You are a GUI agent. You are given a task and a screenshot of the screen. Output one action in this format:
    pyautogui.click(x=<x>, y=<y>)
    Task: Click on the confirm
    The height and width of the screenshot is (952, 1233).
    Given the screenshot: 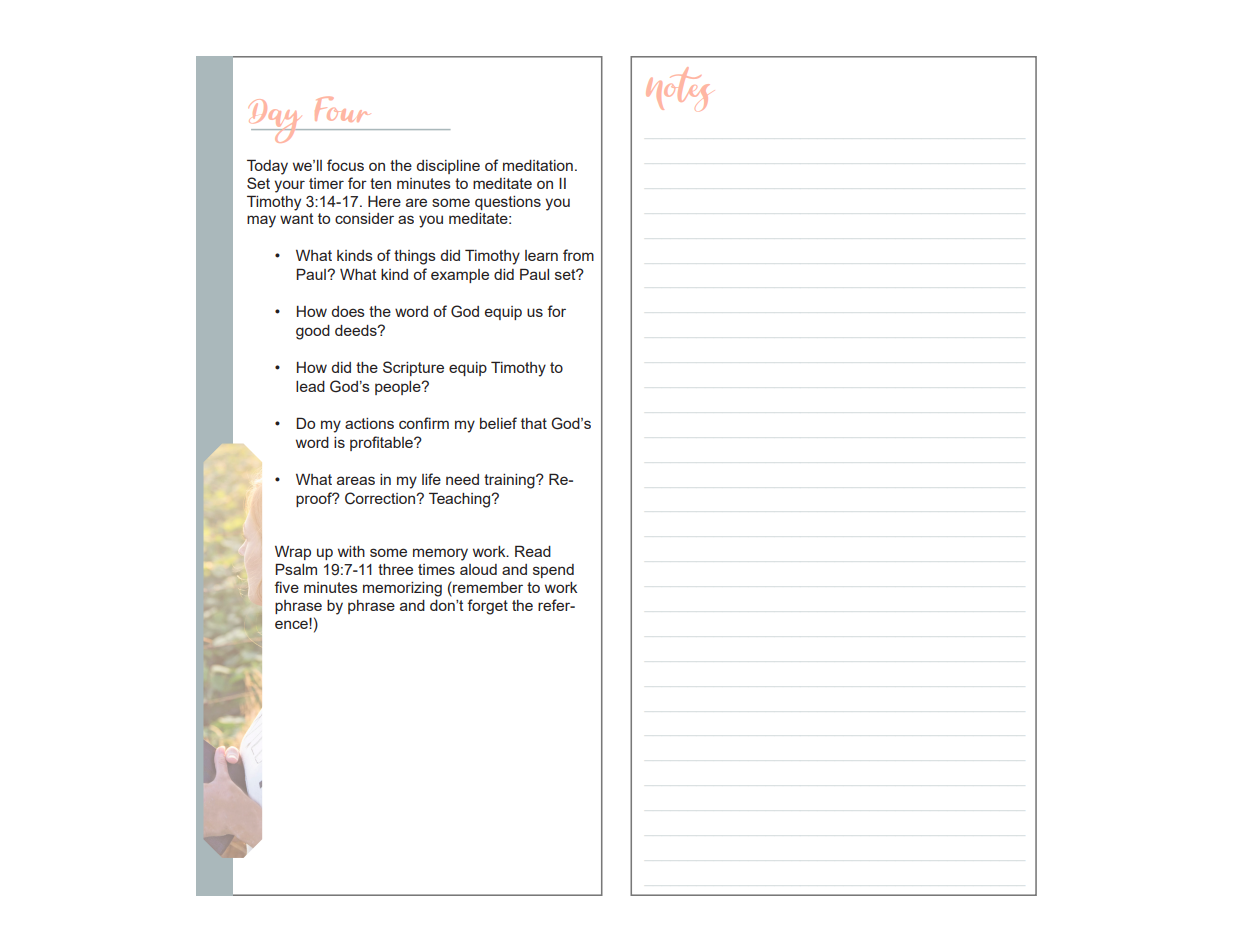 What is the action you would take?
    pyautogui.click(x=424, y=423)
